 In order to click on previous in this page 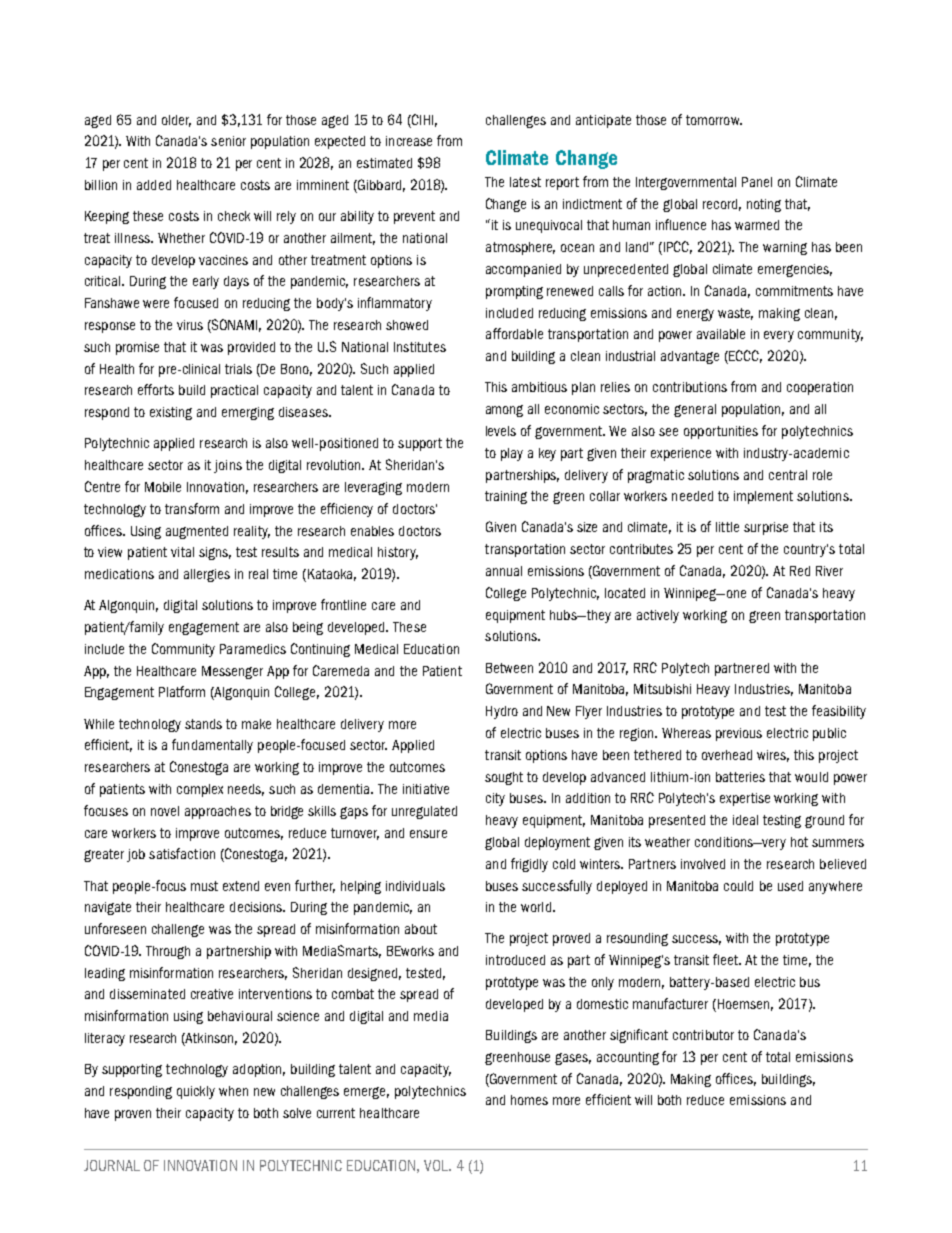, I will do `click(739, 734)`.
